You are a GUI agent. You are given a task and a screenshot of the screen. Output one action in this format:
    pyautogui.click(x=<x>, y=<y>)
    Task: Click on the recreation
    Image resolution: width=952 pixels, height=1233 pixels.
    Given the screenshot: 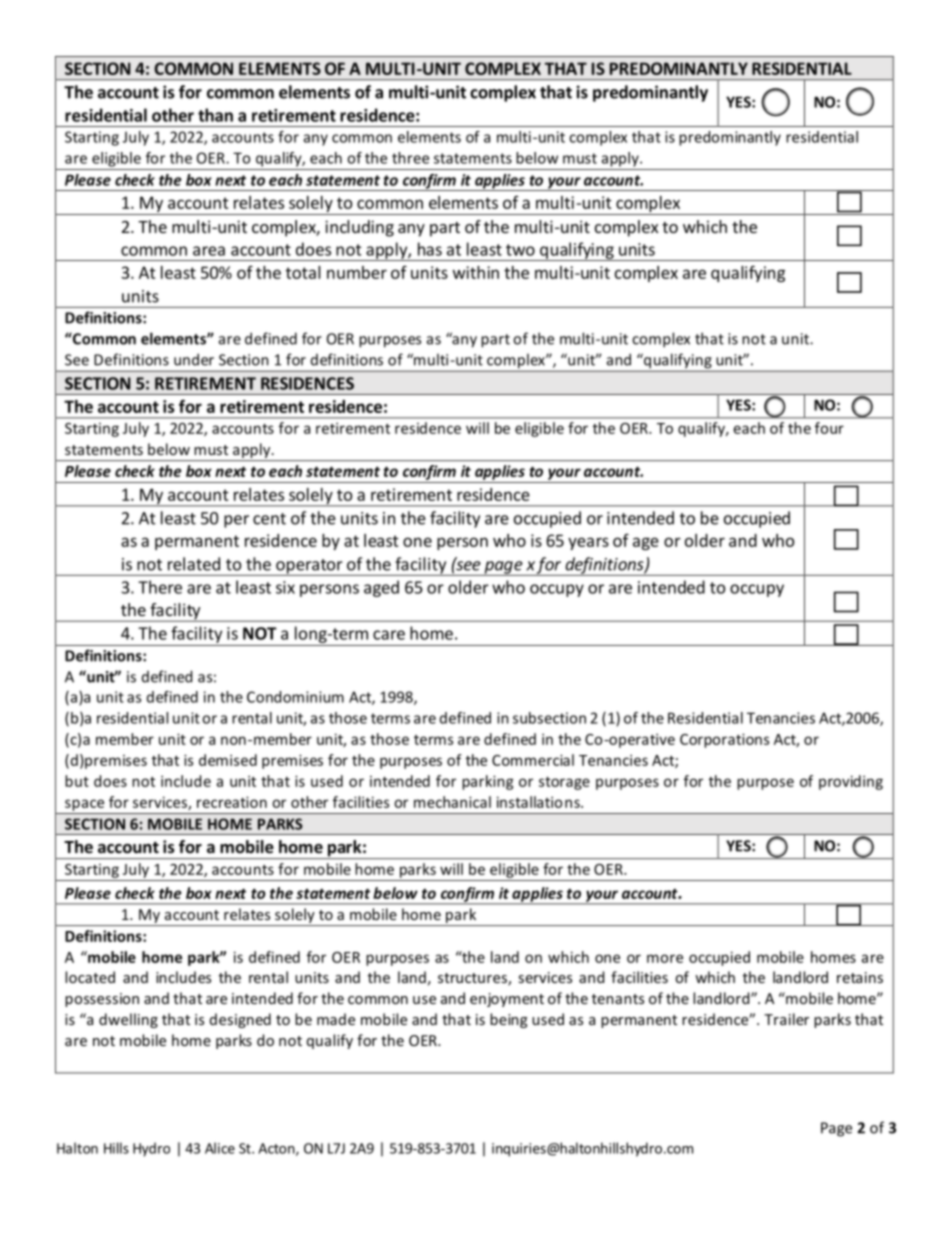 What is the action you would take?
    pyautogui.click(x=232, y=802)
